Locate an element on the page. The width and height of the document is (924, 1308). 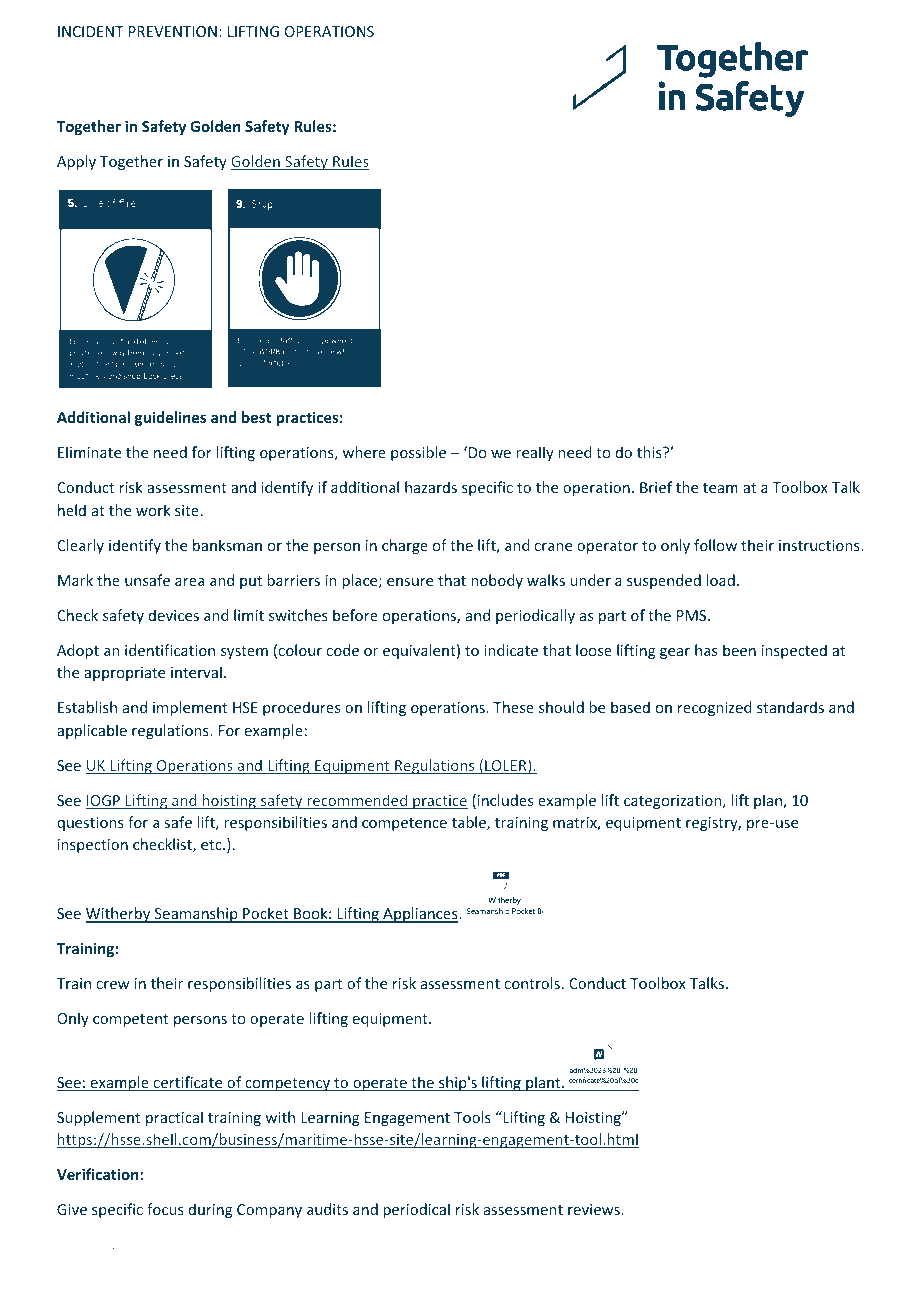
INCIDENT is located at coordinates (91, 31).
